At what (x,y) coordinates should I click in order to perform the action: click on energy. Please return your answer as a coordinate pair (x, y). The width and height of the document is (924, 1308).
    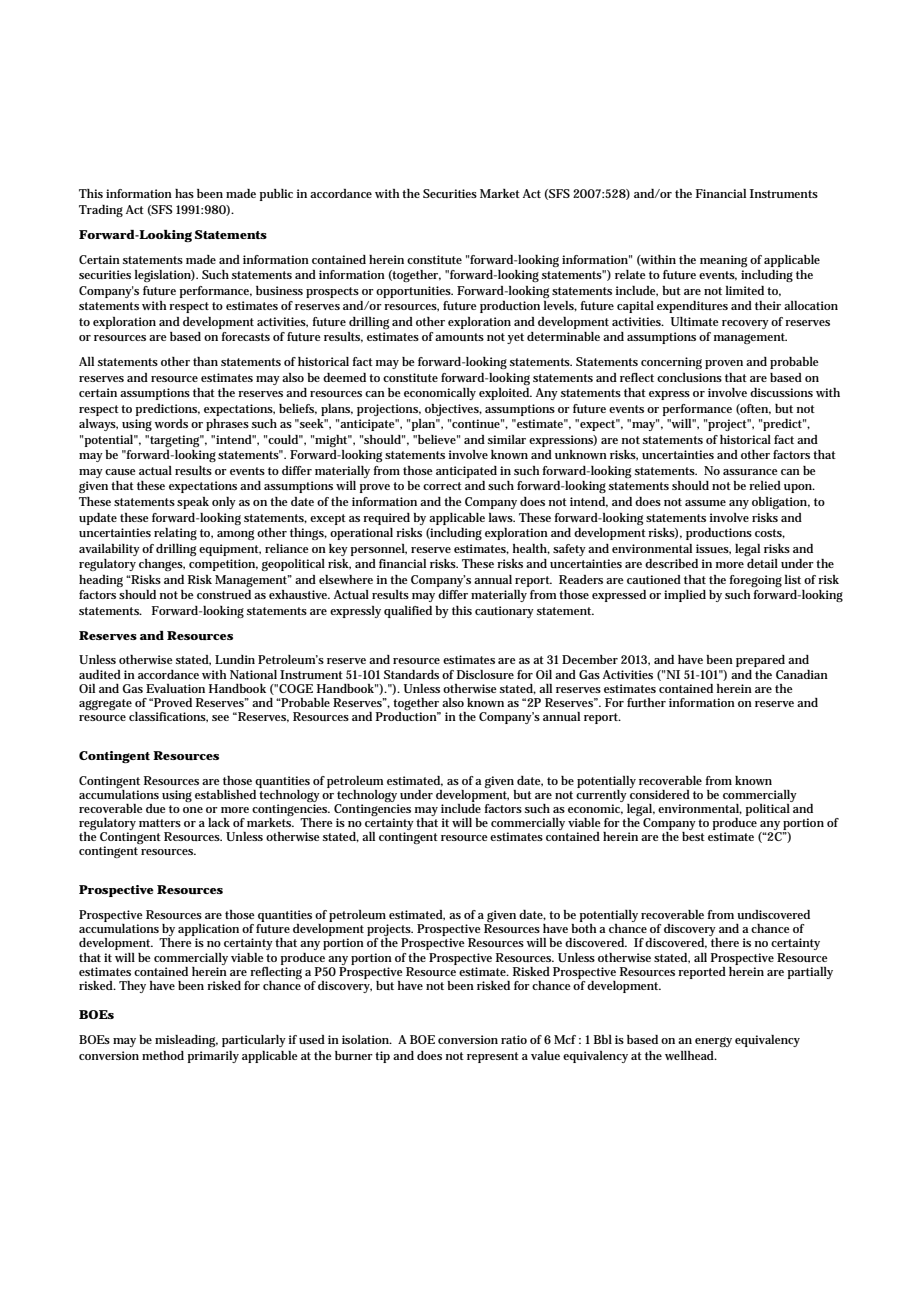
    Looking at the image, I should click on (713, 1042).
